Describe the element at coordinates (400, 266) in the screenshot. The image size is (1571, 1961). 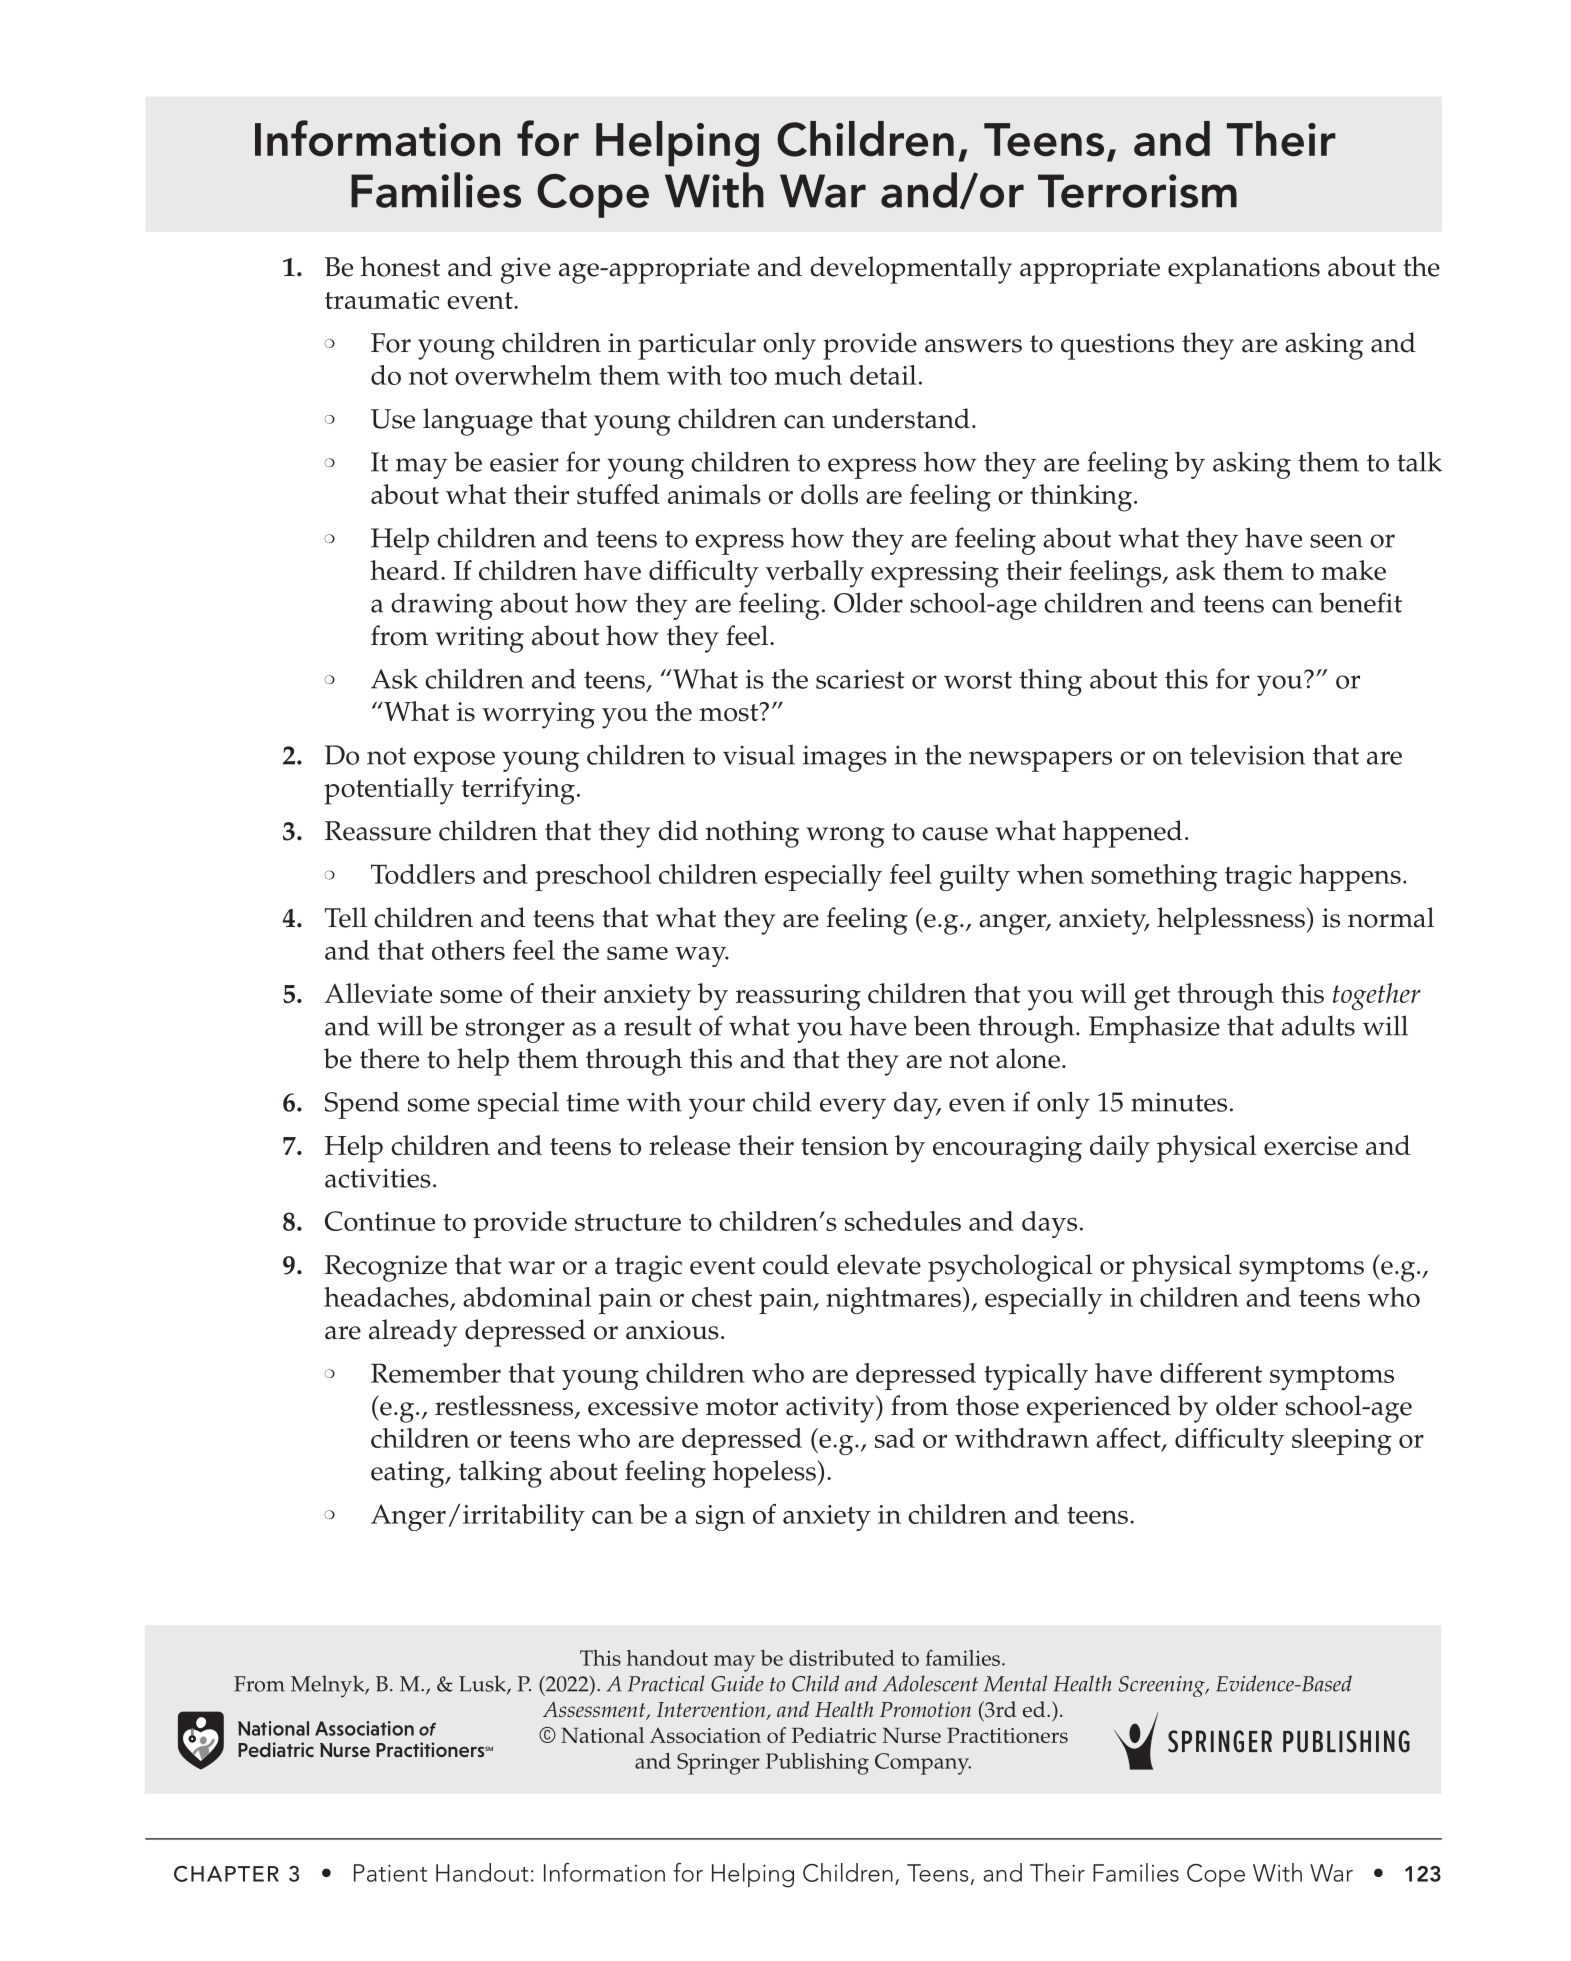
I see `honest` at that location.
